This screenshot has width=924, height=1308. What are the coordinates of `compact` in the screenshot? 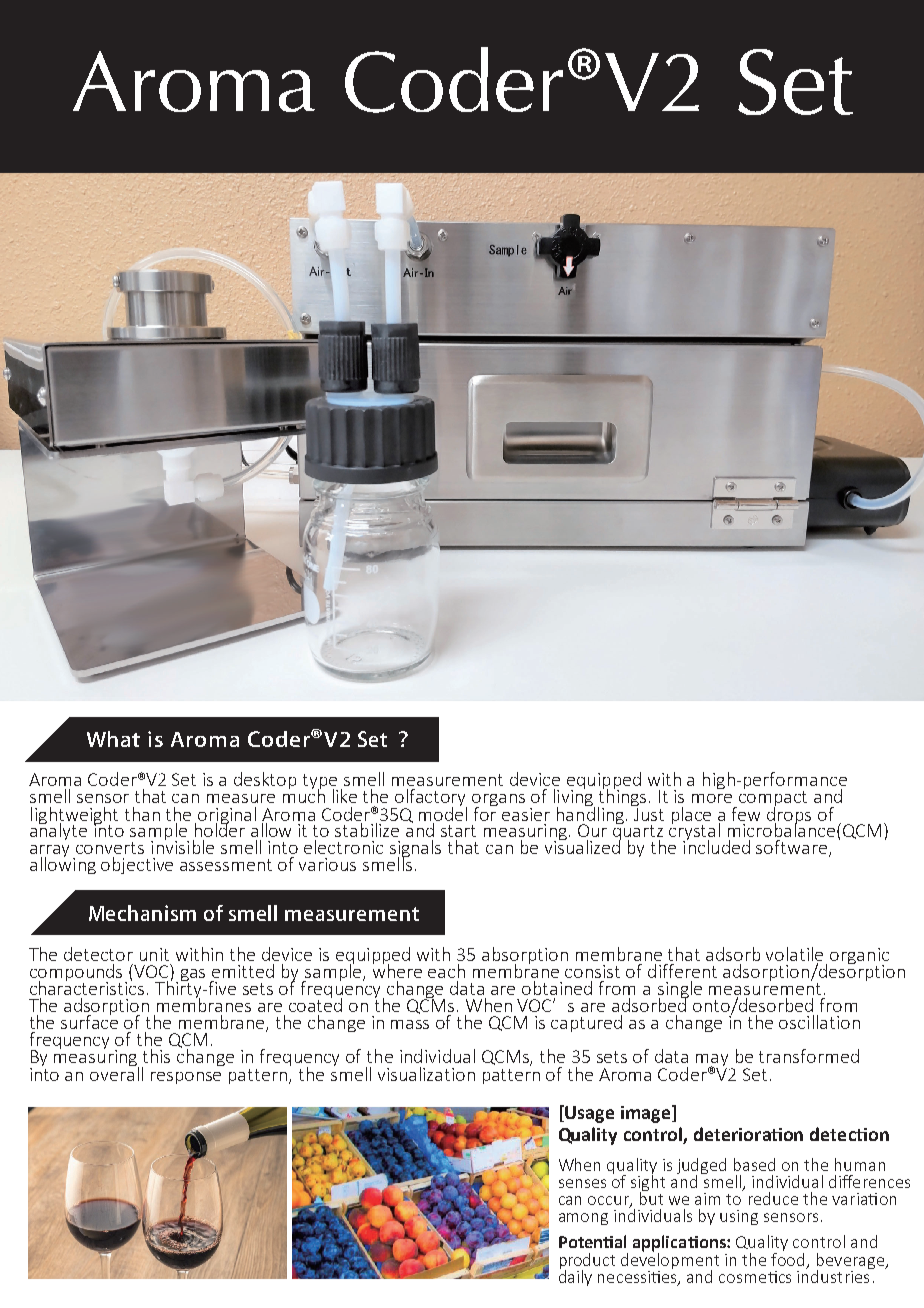 It's located at (773, 800).
